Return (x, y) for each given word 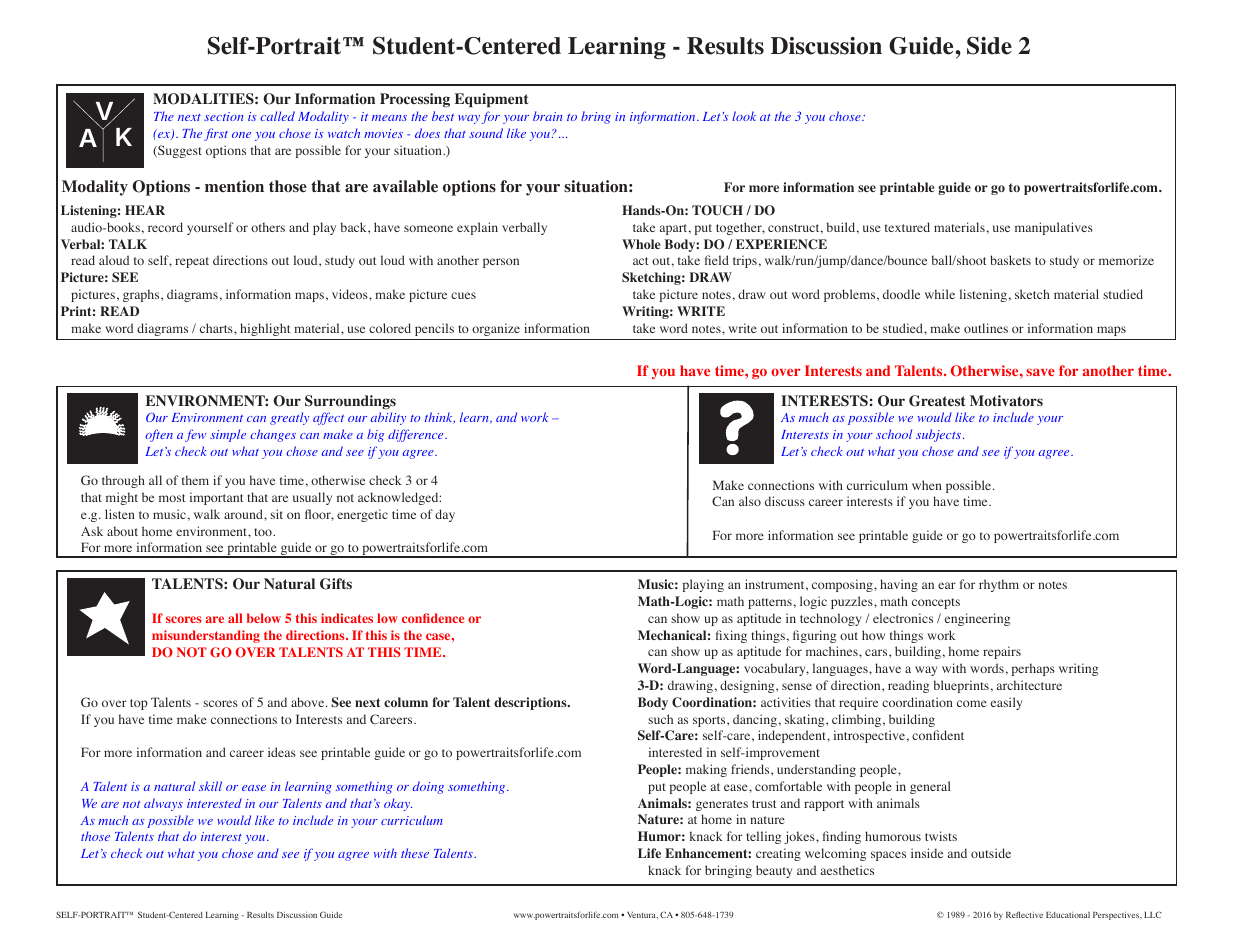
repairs (1002, 652)
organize (496, 329)
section (223, 116)
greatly (289, 418)
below (264, 618)
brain (547, 116)
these (415, 853)
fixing (731, 636)
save (1040, 372)
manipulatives (1054, 228)
